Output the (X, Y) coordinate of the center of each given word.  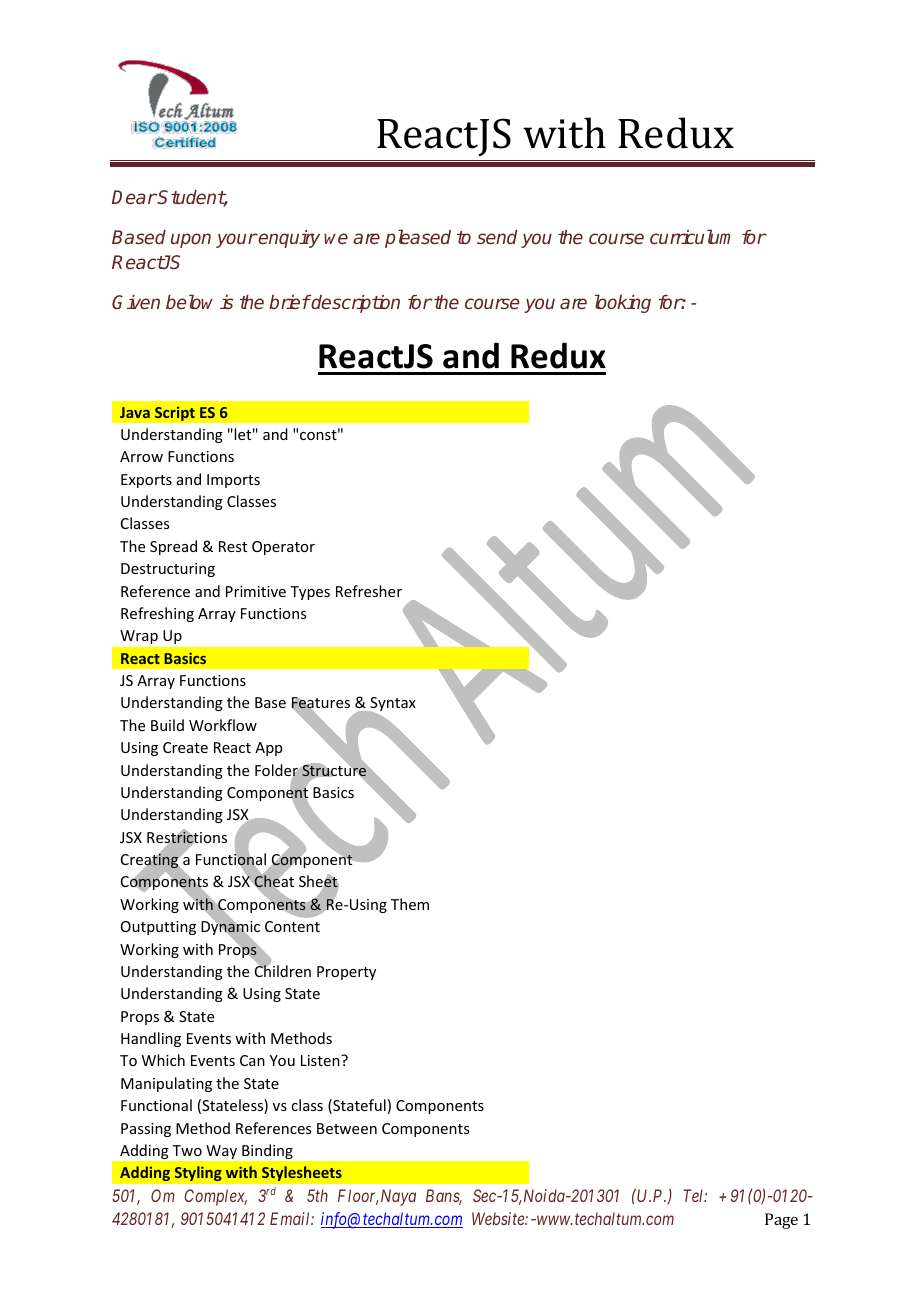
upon (191, 240)
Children (283, 970)
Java (135, 412)
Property (346, 973)
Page (781, 1221)
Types (310, 593)
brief (289, 302)
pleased (418, 238)
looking (623, 303)
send (497, 237)
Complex (215, 1197)
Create (185, 747)
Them (410, 904)
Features (320, 704)
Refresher (369, 591)
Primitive (256, 591)
